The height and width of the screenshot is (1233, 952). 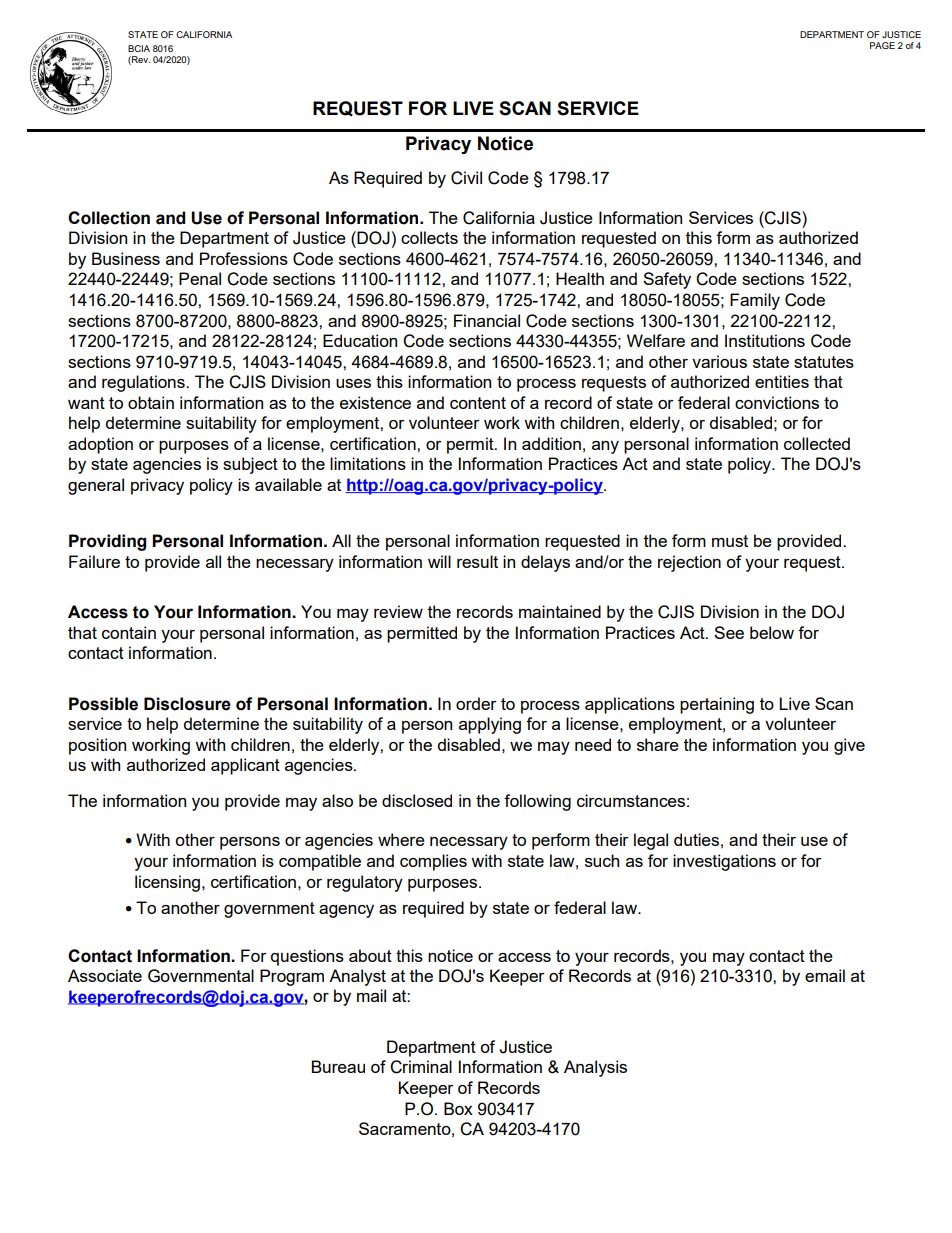 I want to click on PAGE, so click(x=882, y=45).
